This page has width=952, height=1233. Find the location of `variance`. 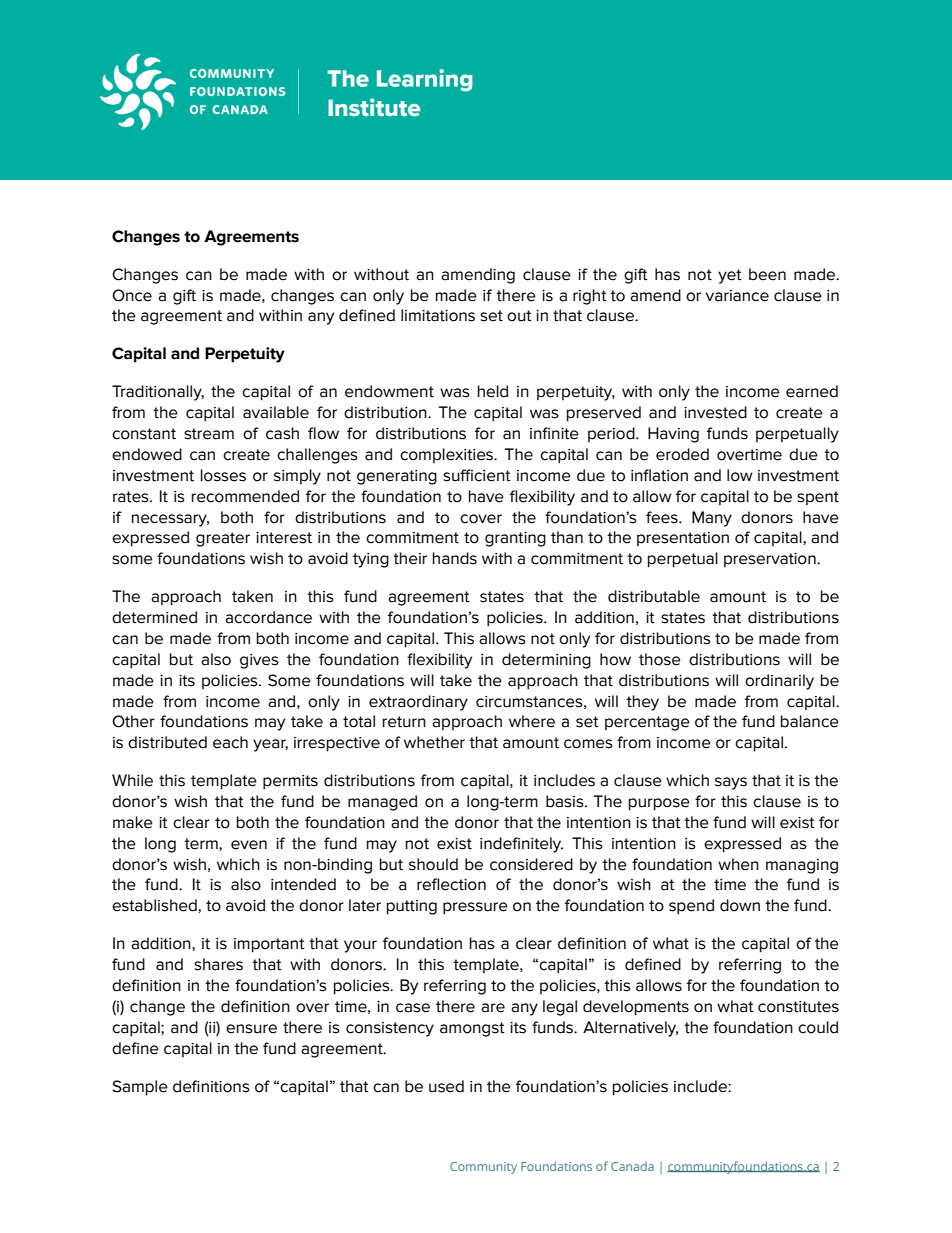

variance is located at coordinates (737, 296).
